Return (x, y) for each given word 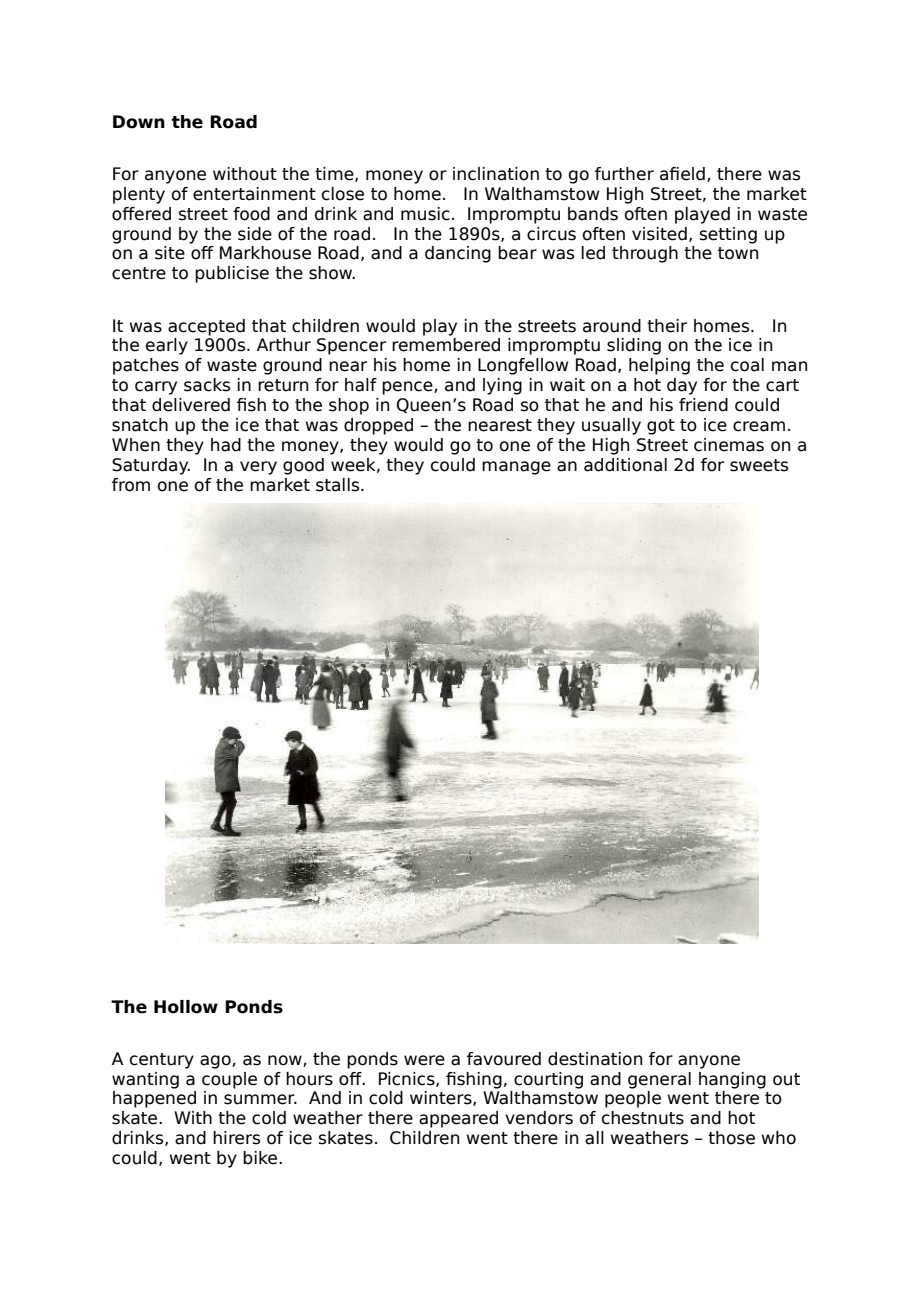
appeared (458, 1119)
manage (516, 468)
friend (703, 405)
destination (595, 1059)
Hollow (186, 1007)
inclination (496, 174)
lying (502, 386)
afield (682, 174)
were (424, 1060)
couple (229, 1080)
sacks (207, 385)
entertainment (254, 194)
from (131, 485)
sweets (759, 465)
